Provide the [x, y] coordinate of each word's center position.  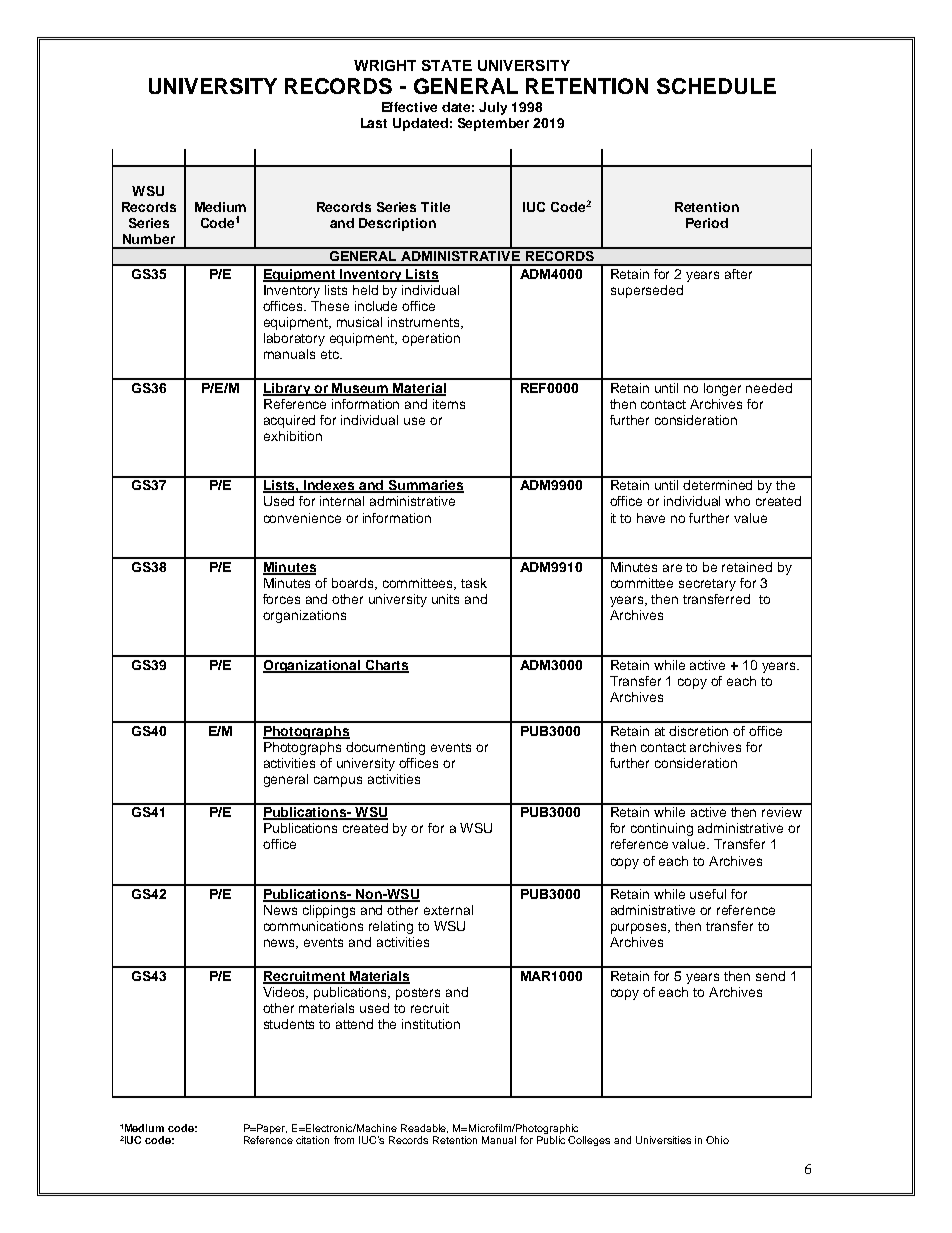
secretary [707, 585]
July [493, 108]
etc [331, 354]
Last [374, 123]
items [449, 404]
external [448, 910]
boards [354, 584]
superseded [647, 291]
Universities [663, 1140]
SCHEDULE [716, 86]
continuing [662, 829]
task [474, 583]
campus [338, 781]
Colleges [589, 1141]
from [344, 1140]
